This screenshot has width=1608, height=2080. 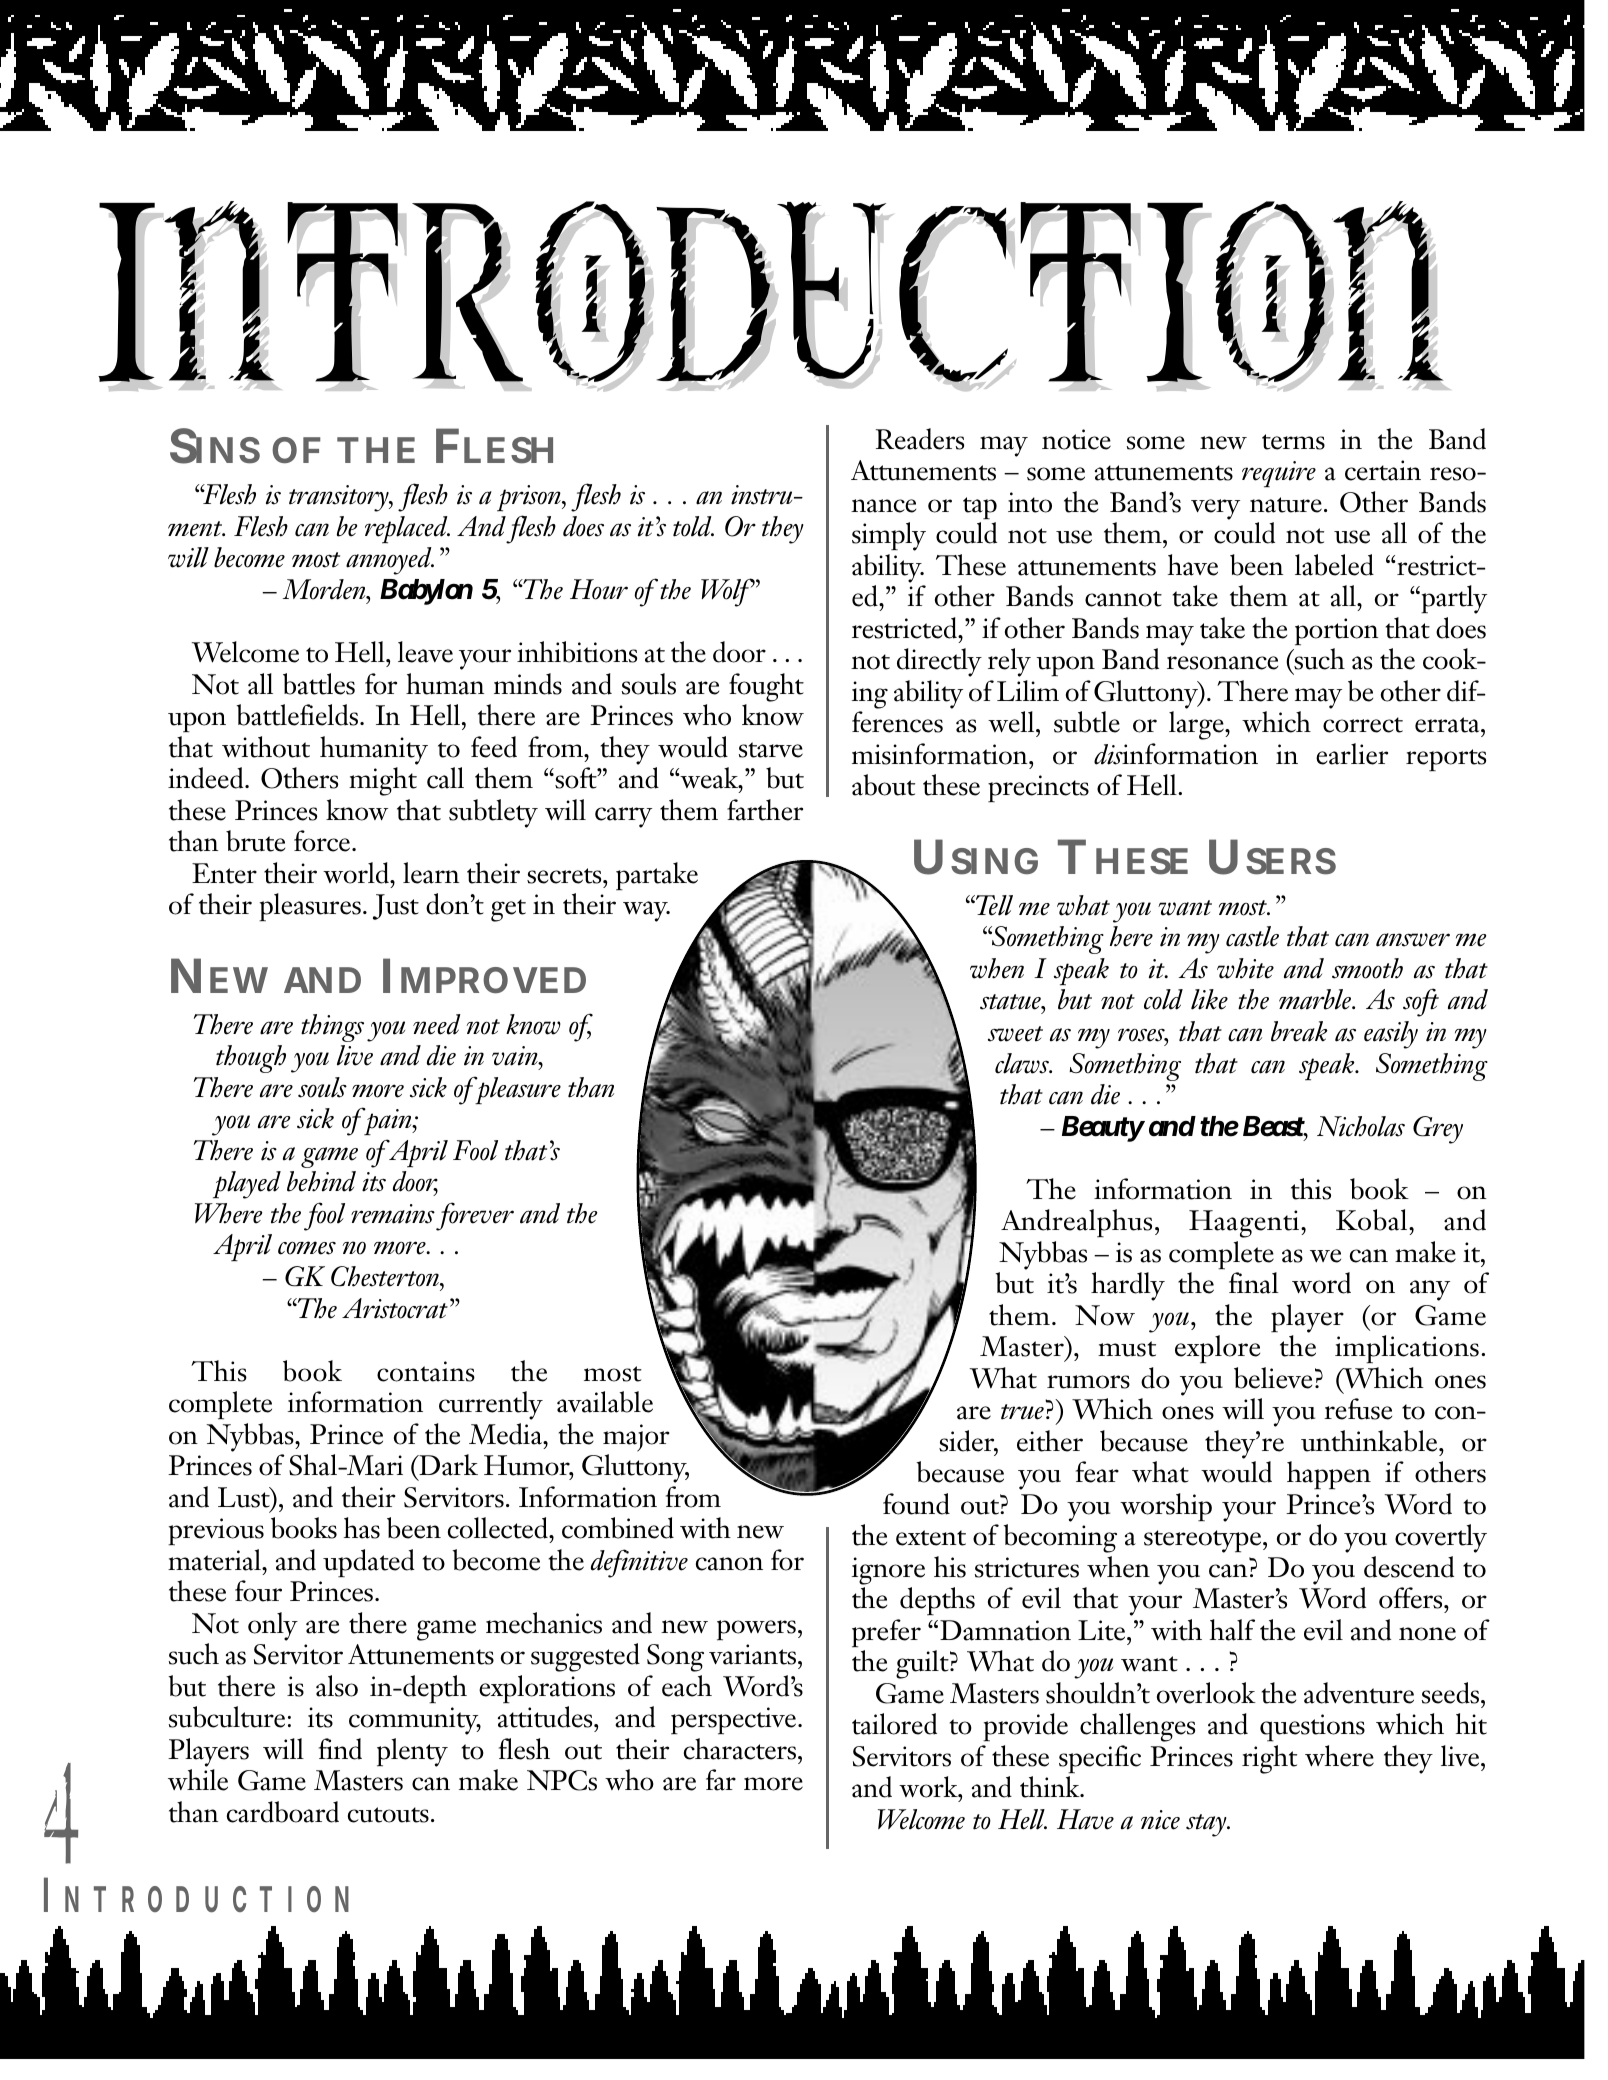 What do you see at coordinates (407, 530) in the screenshot?
I see `replaced` at bounding box center [407, 530].
